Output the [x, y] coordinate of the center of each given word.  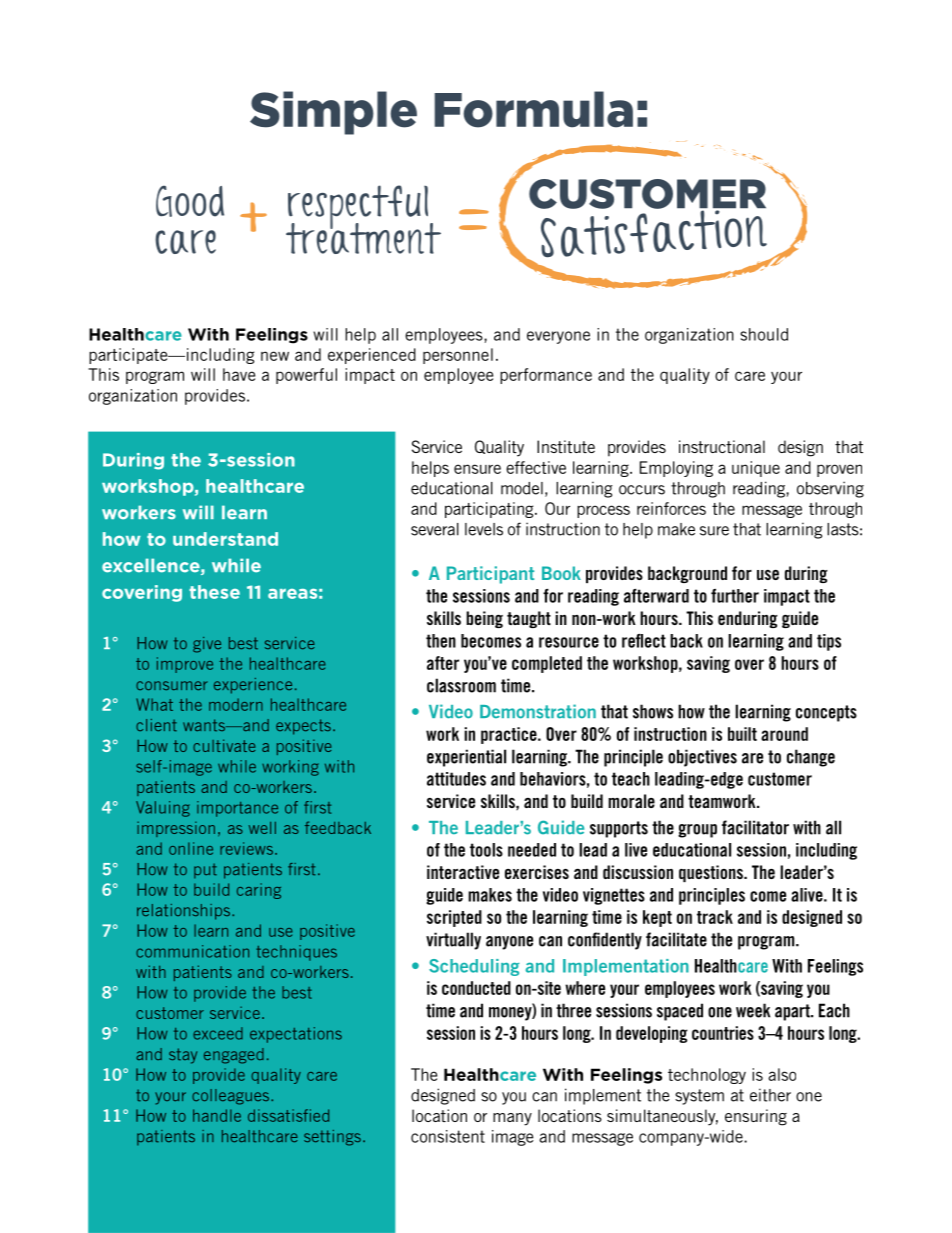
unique [756, 469]
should [764, 334]
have [239, 374]
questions [712, 873]
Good [190, 201]
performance [546, 376]
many [512, 1119]
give [207, 645]
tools [486, 850]
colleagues [232, 1097]
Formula [534, 109]
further [735, 596]
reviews [246, 848]
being [484, 619]
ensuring [756, 1117]
